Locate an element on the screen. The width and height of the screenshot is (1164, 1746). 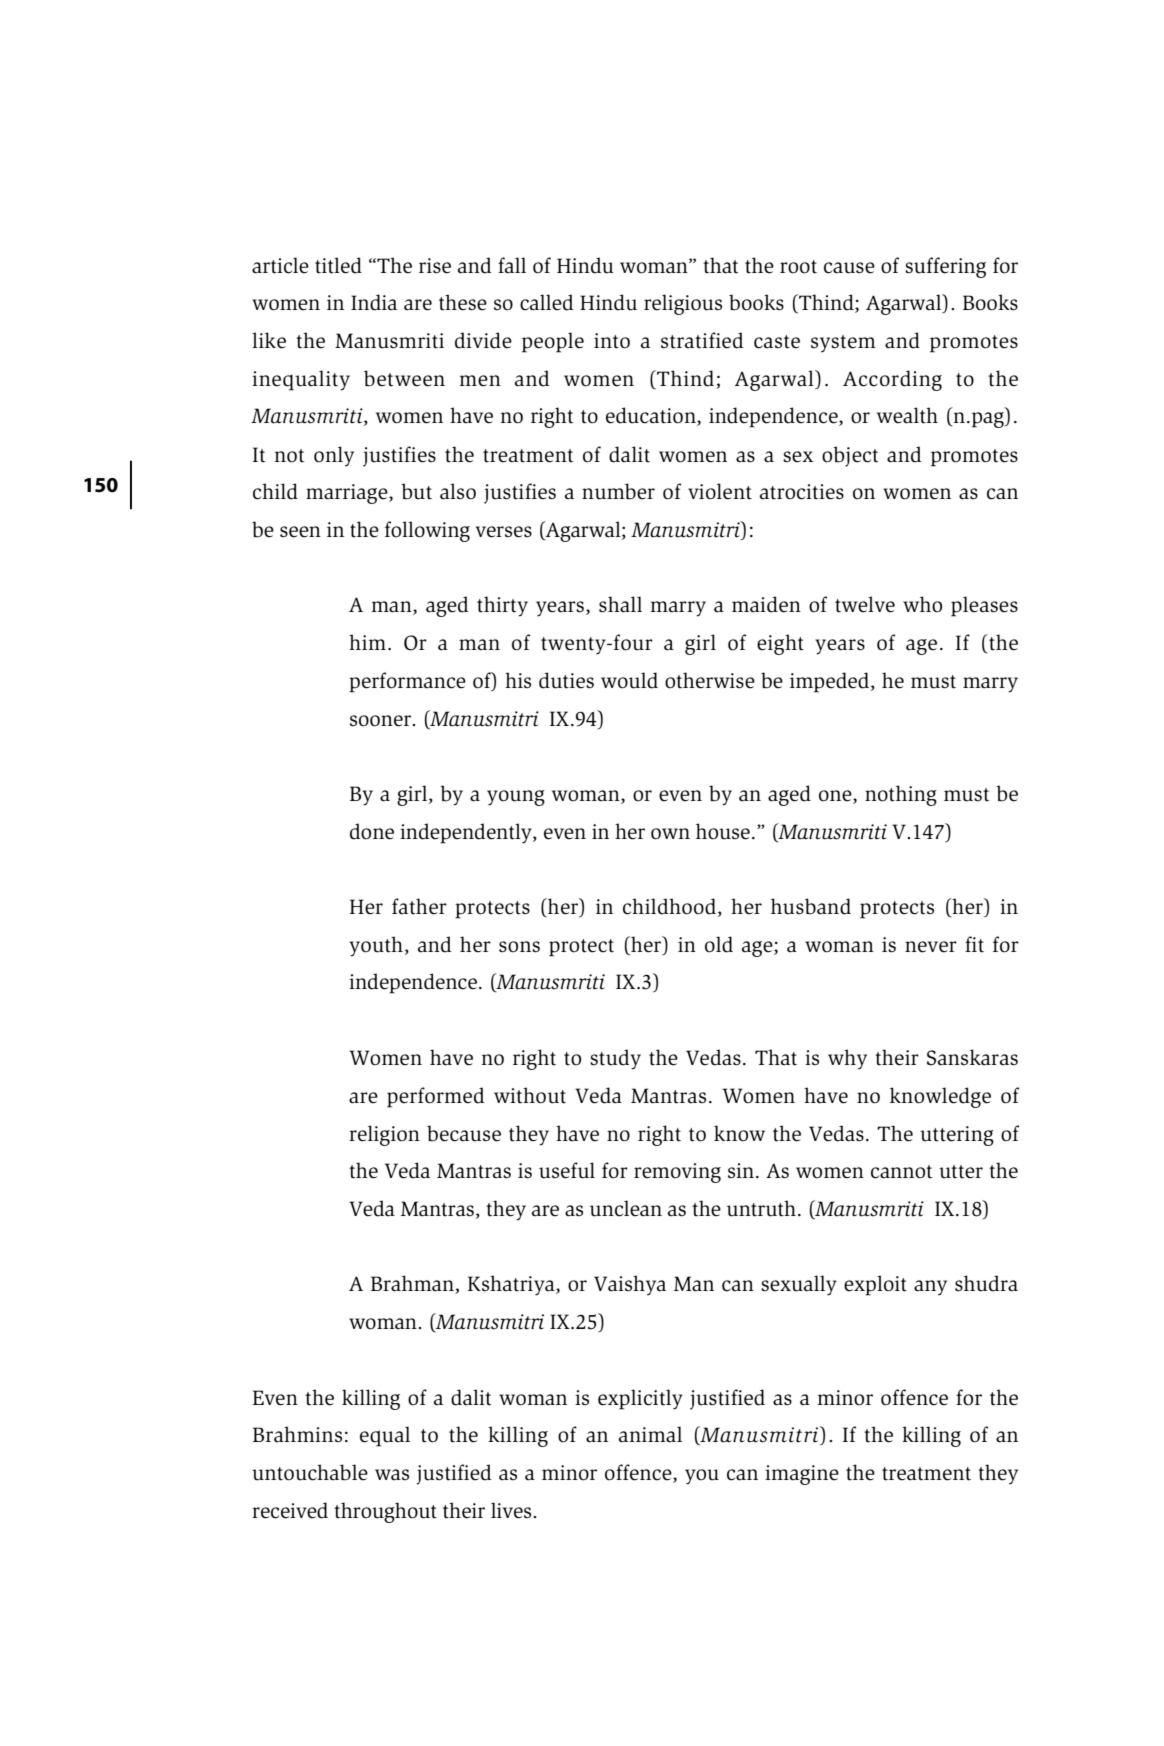
who is located at coordinates (922, 604).
